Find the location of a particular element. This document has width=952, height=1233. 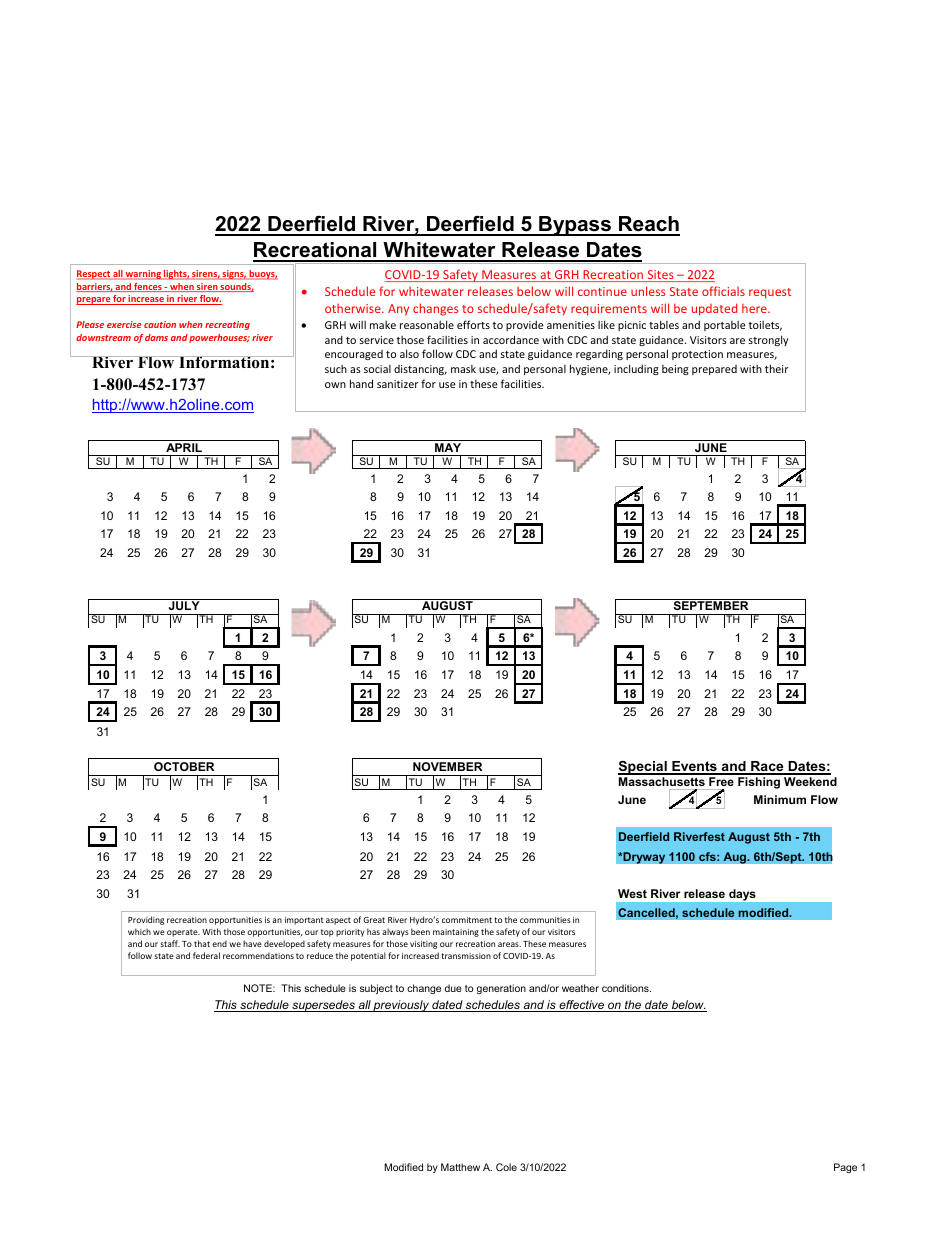

commitment is located at coordinates (467, 920).
